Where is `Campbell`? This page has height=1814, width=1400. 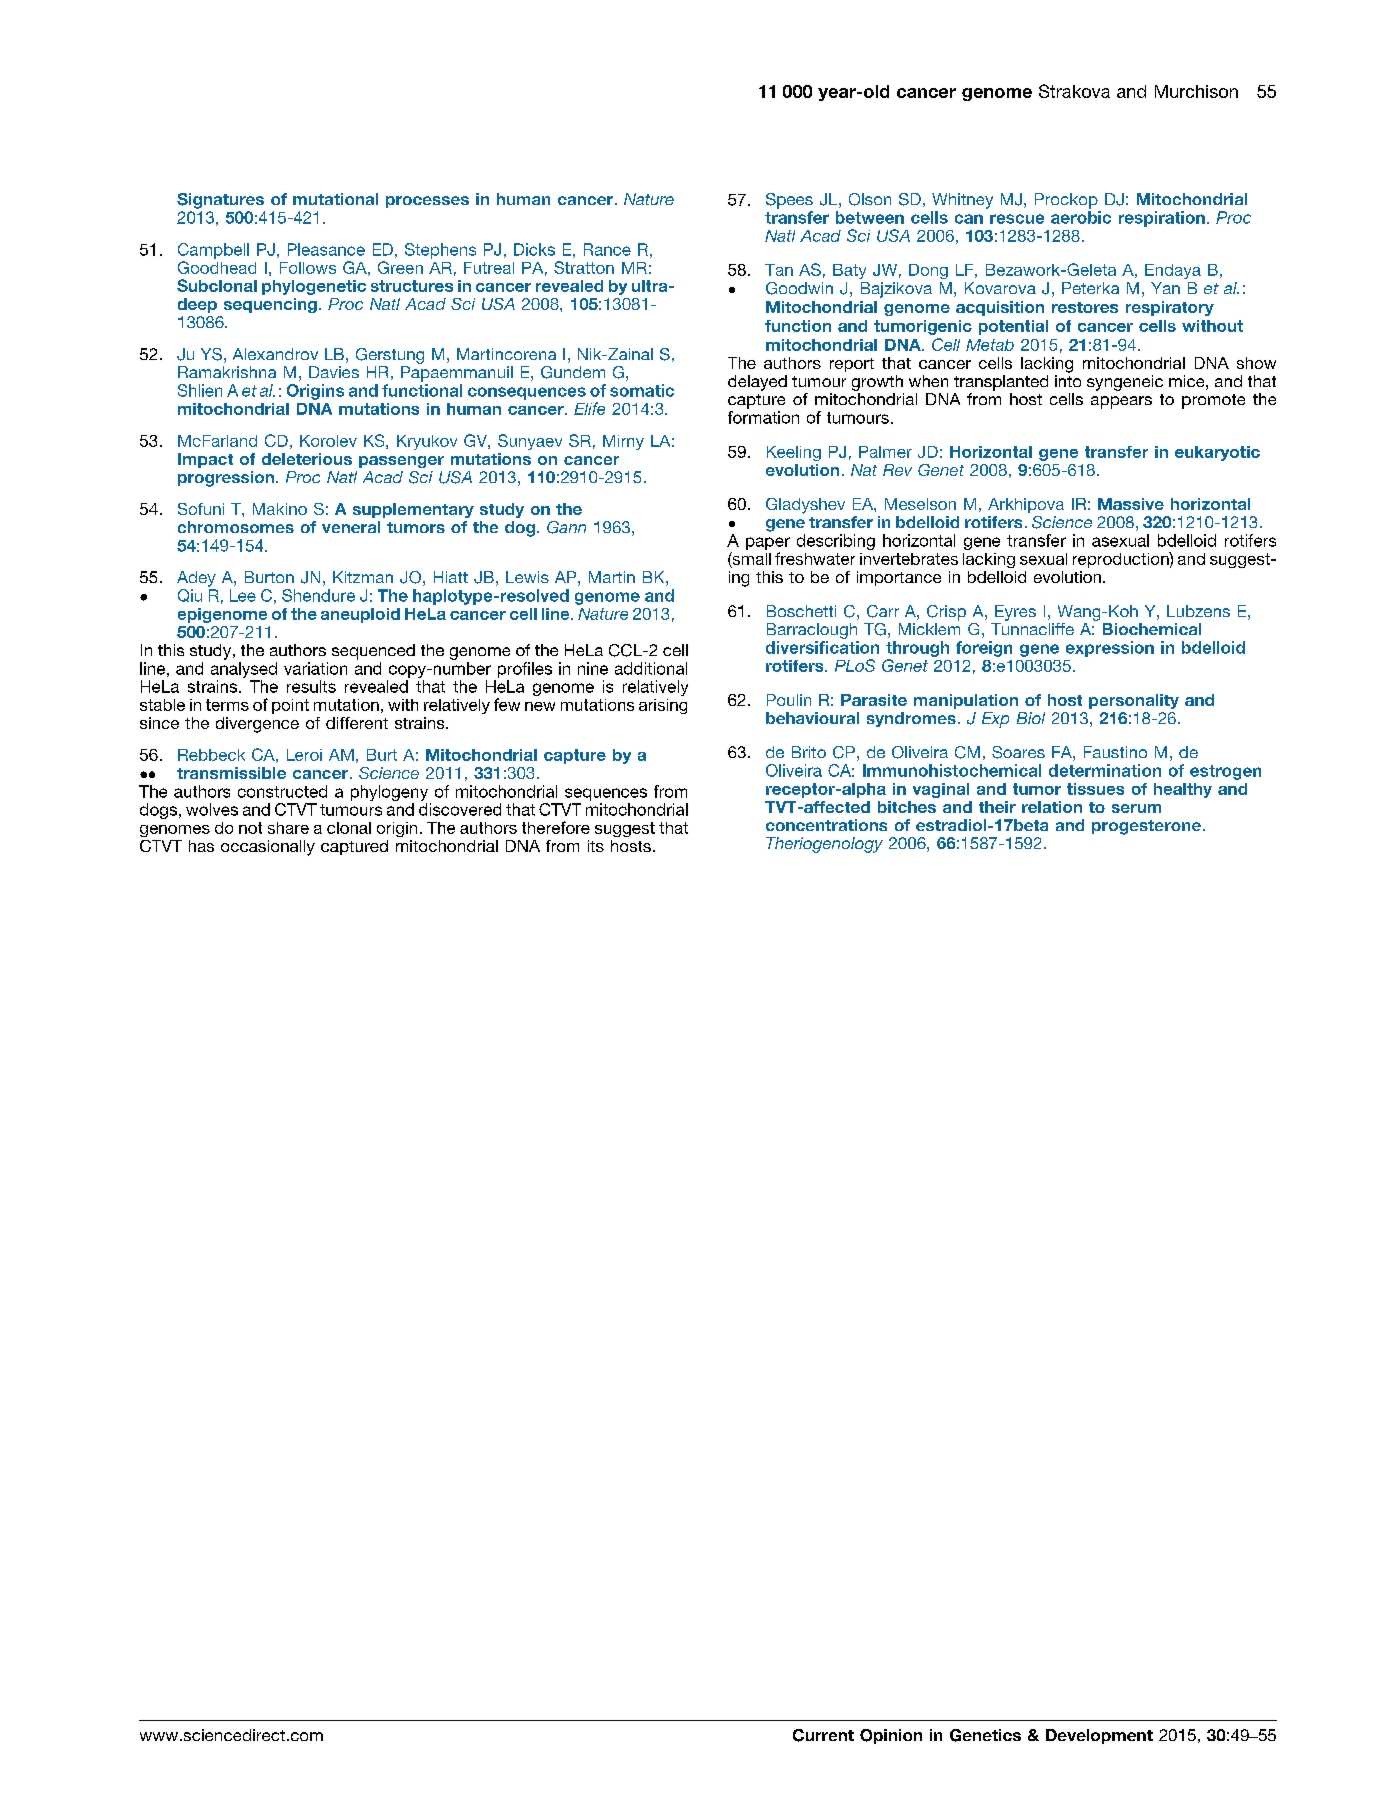
Campbell is located at coordinates (213, 251).
